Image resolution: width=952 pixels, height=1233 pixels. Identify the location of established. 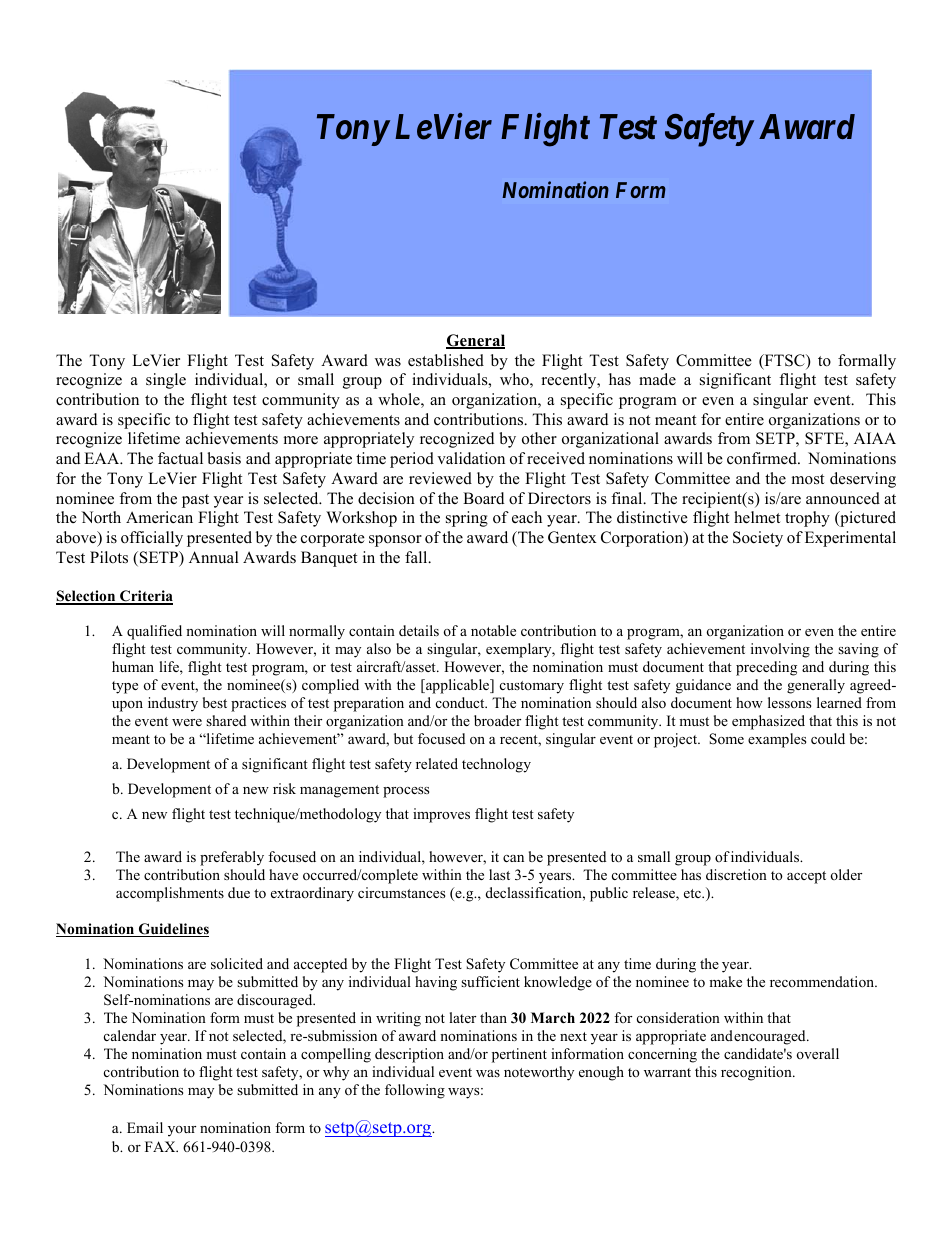
(446, 360).
